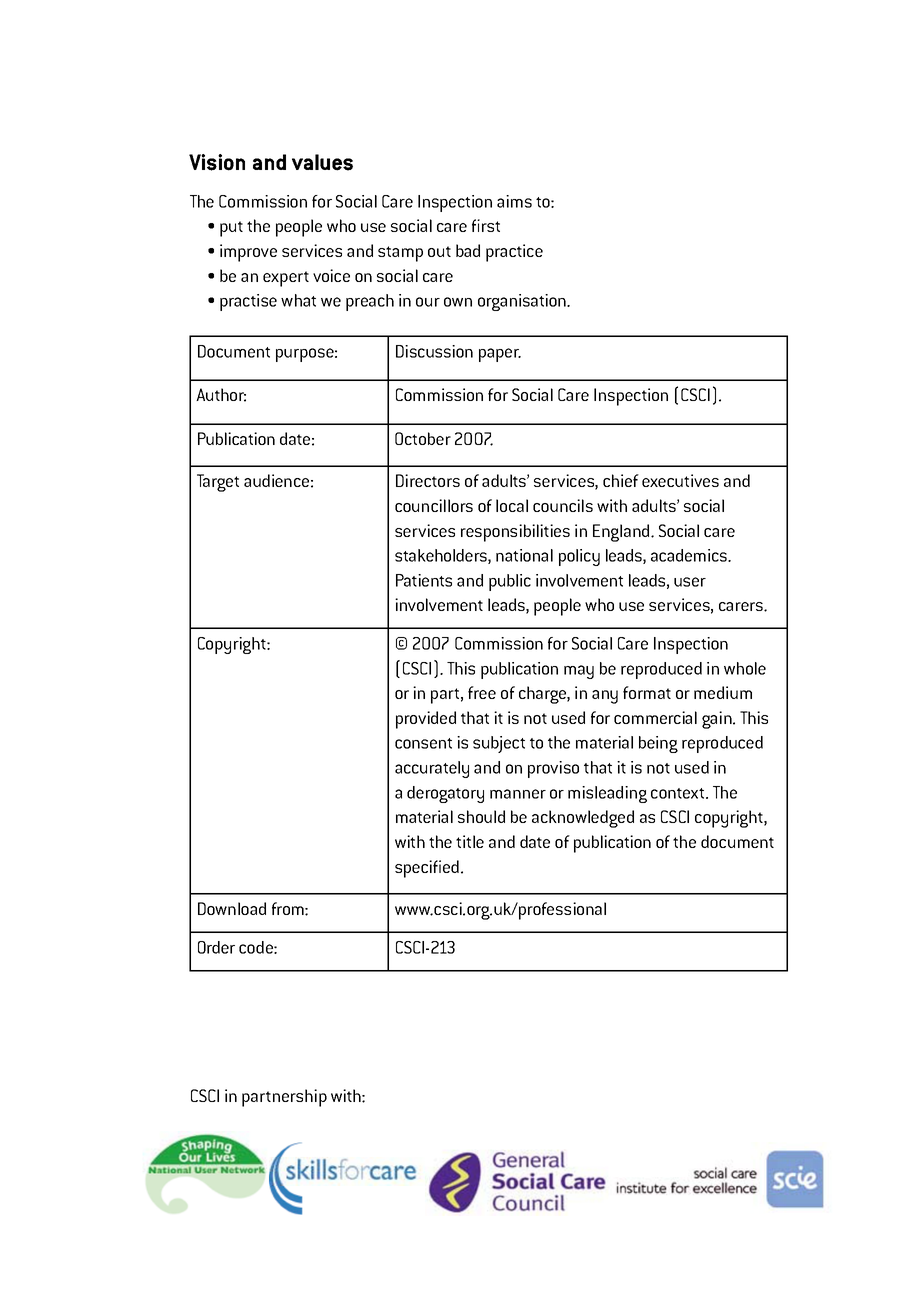 This document has height=1308, width=924. Describe the element at coordinates (322, 162) in the document. I see `values` at that location.
